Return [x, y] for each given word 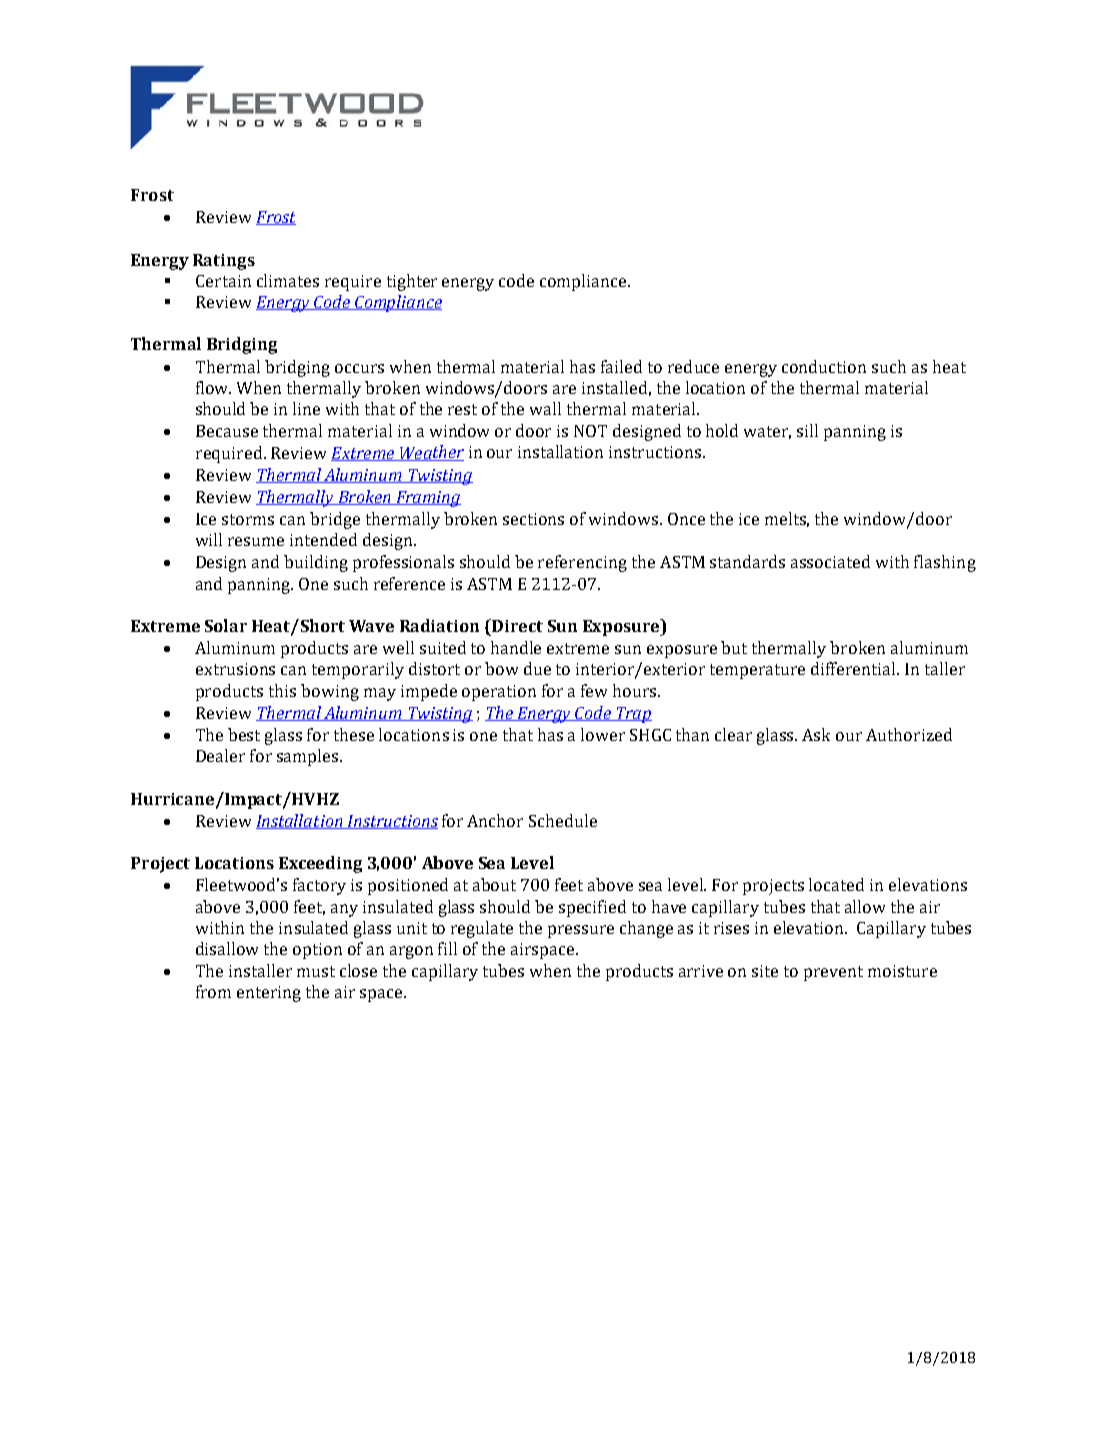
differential [855, 668]
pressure [581, 931]
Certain [223, 281]
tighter [412, 282]
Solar [226, 625]
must [316, 971]
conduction [824, 366]
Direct [516, 625]
